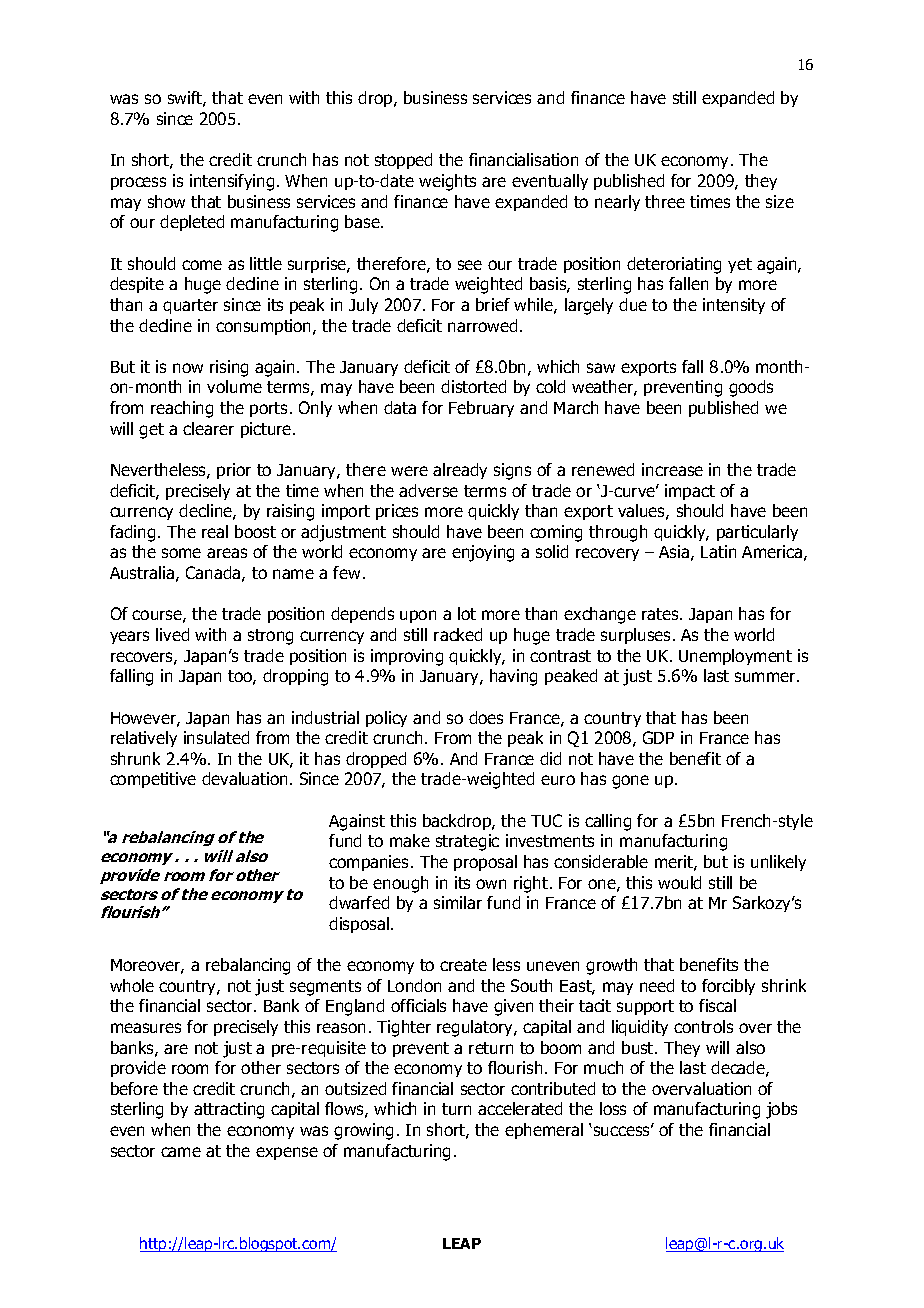 The height and width of the screenshot is (1308, 924). I want to click on intensifying, so click(232, 182).
